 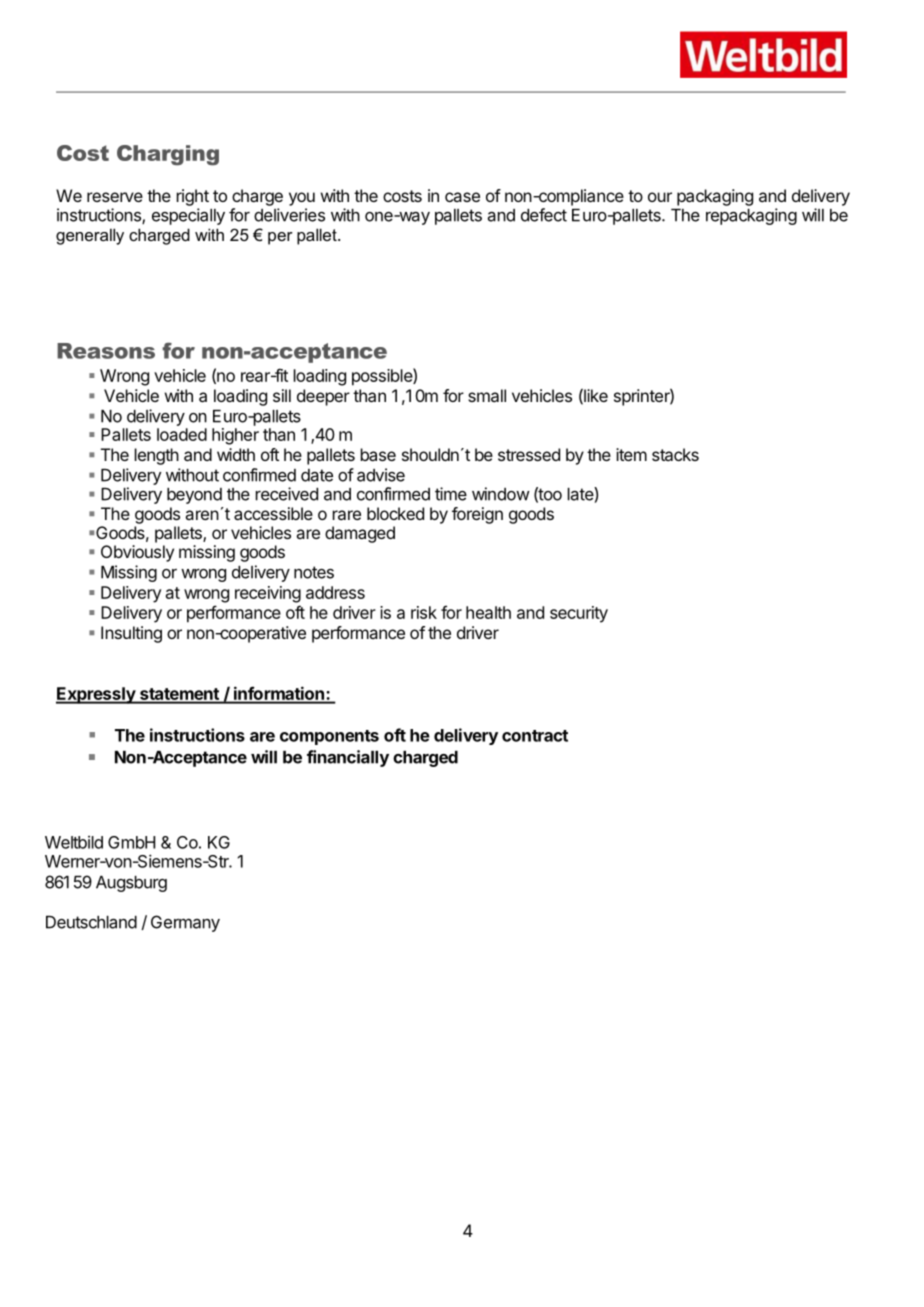 I want to click on information, so click(x=279, y=694).
